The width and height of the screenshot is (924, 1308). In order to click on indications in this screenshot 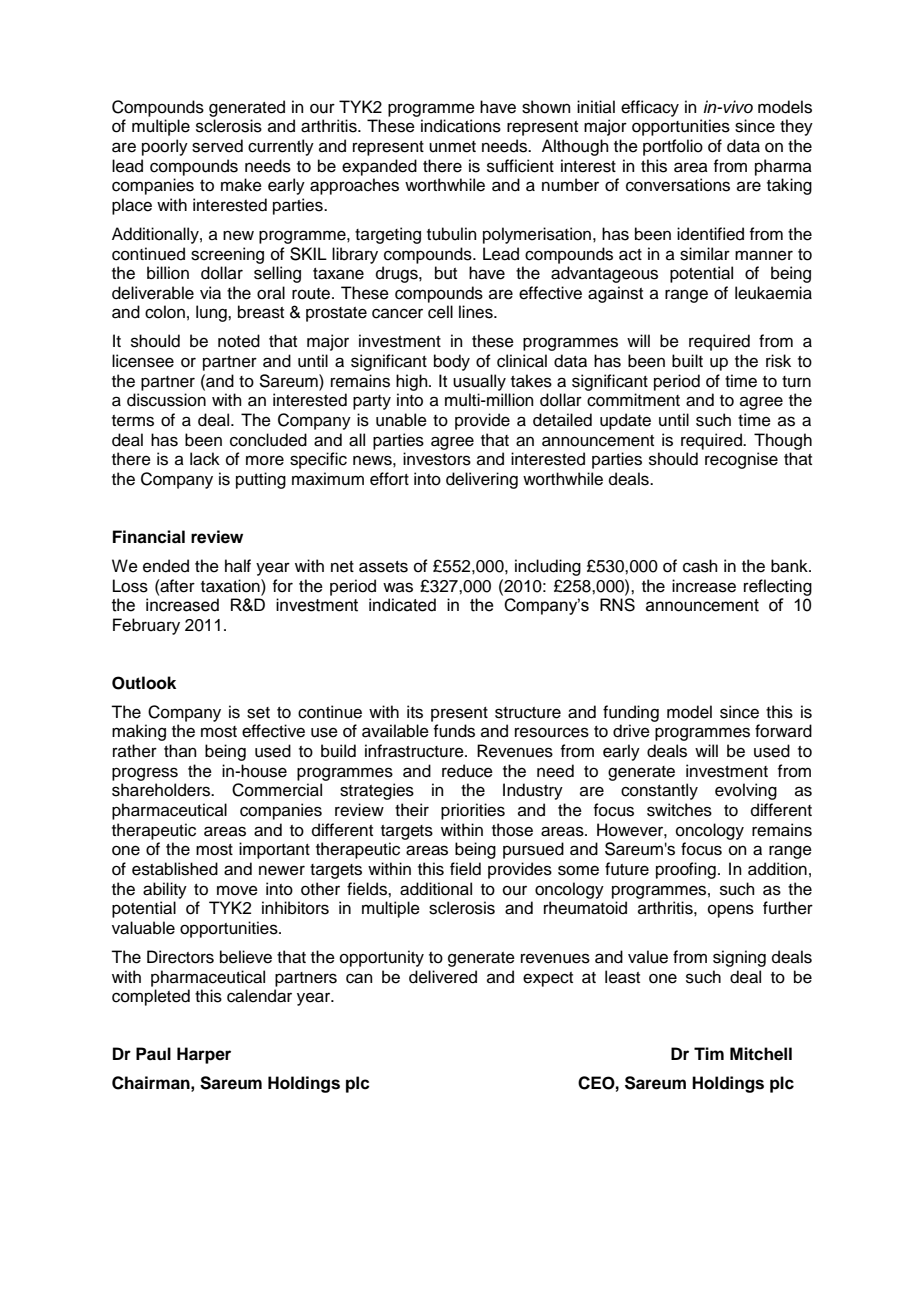, I will do `click(461, 126)`.
